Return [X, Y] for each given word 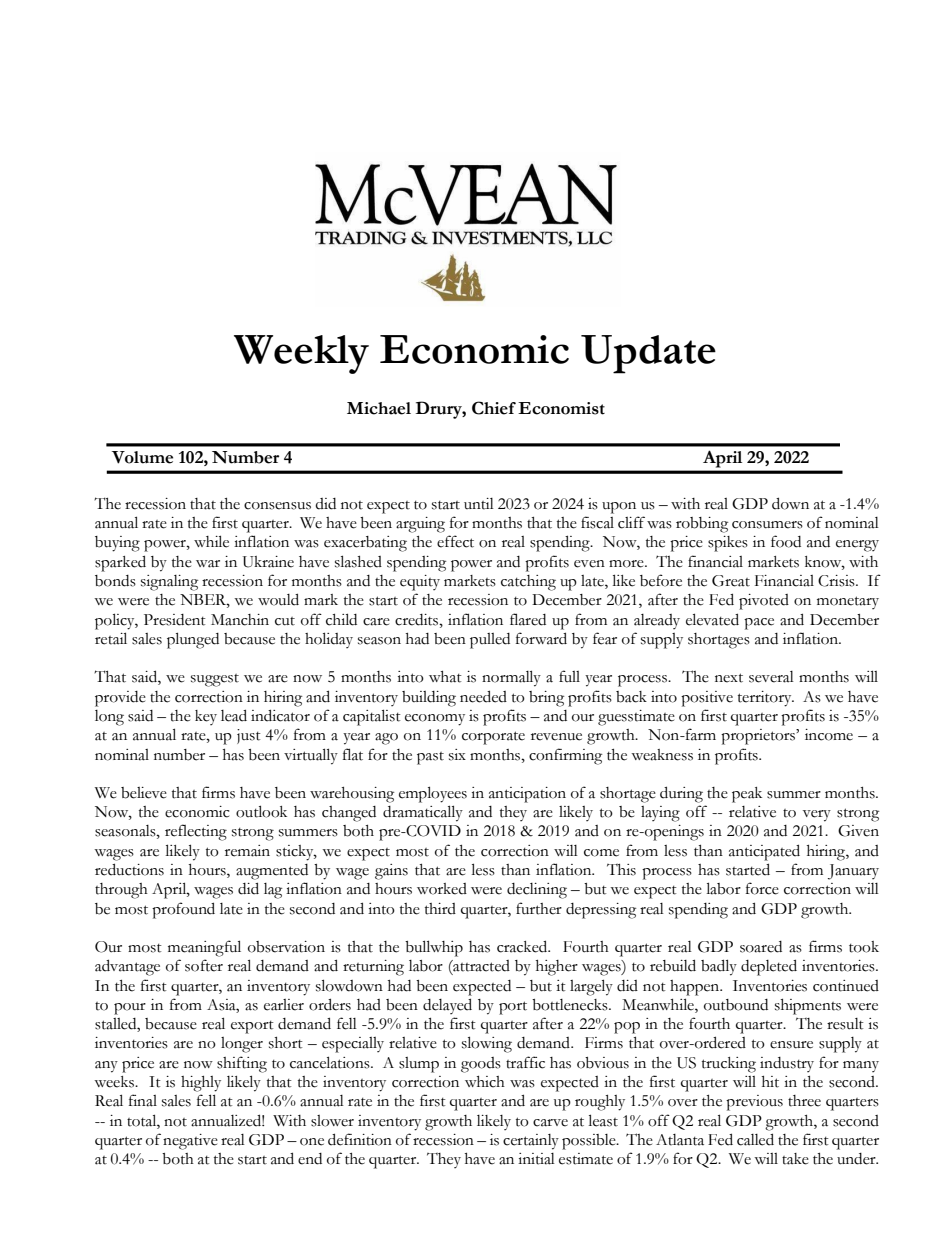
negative [190, 1142]
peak [747, 795]
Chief [494, 408]
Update [648, 354]
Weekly [301, 354]
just [249, 736]
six [457, 755]
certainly [531, 1142]
